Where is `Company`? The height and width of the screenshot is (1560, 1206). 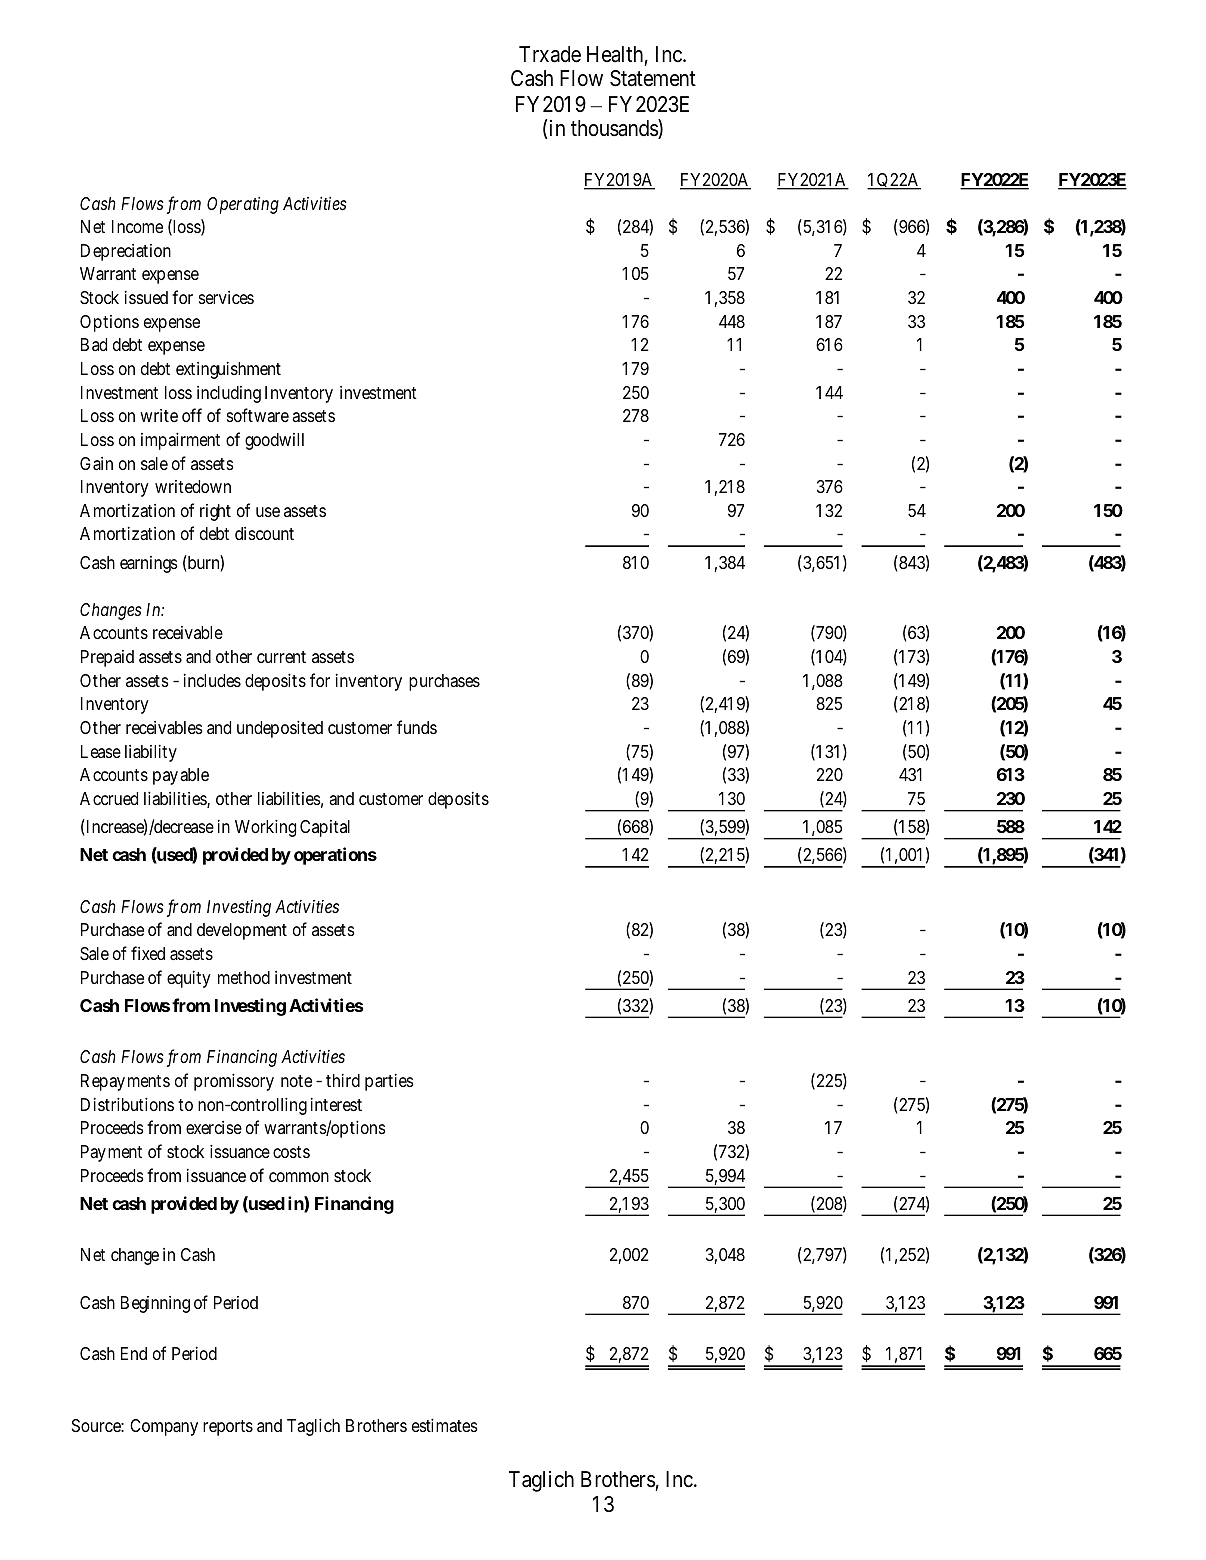
Company is located at coordinates (164, 1427).
